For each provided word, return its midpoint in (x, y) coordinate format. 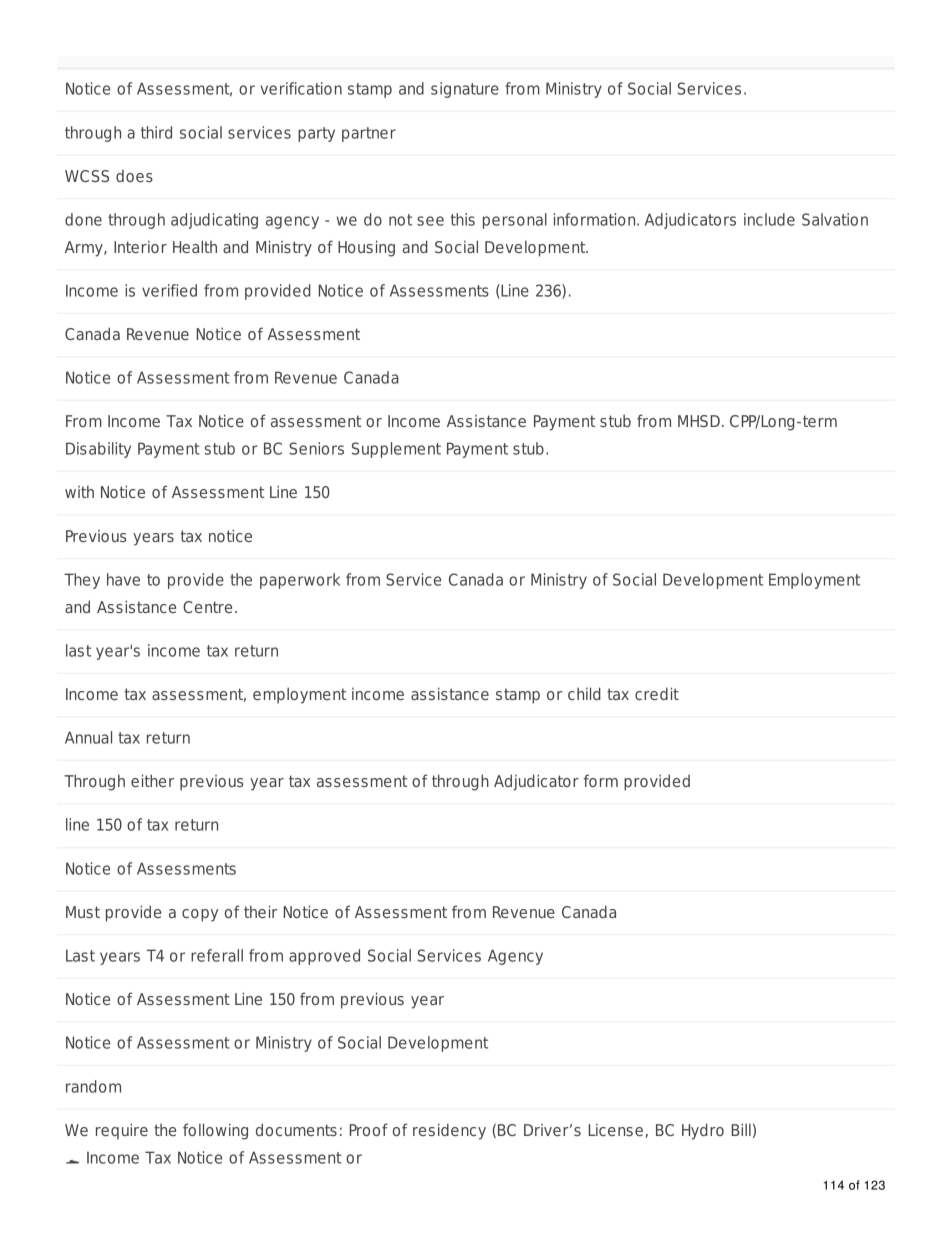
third (156, 132)
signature (465, 90)
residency (449, 1131)
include (769, 219)
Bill (741, 1129)
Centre (207, 607)
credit (657, 693)
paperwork (300, 581)
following (215, 1131)
